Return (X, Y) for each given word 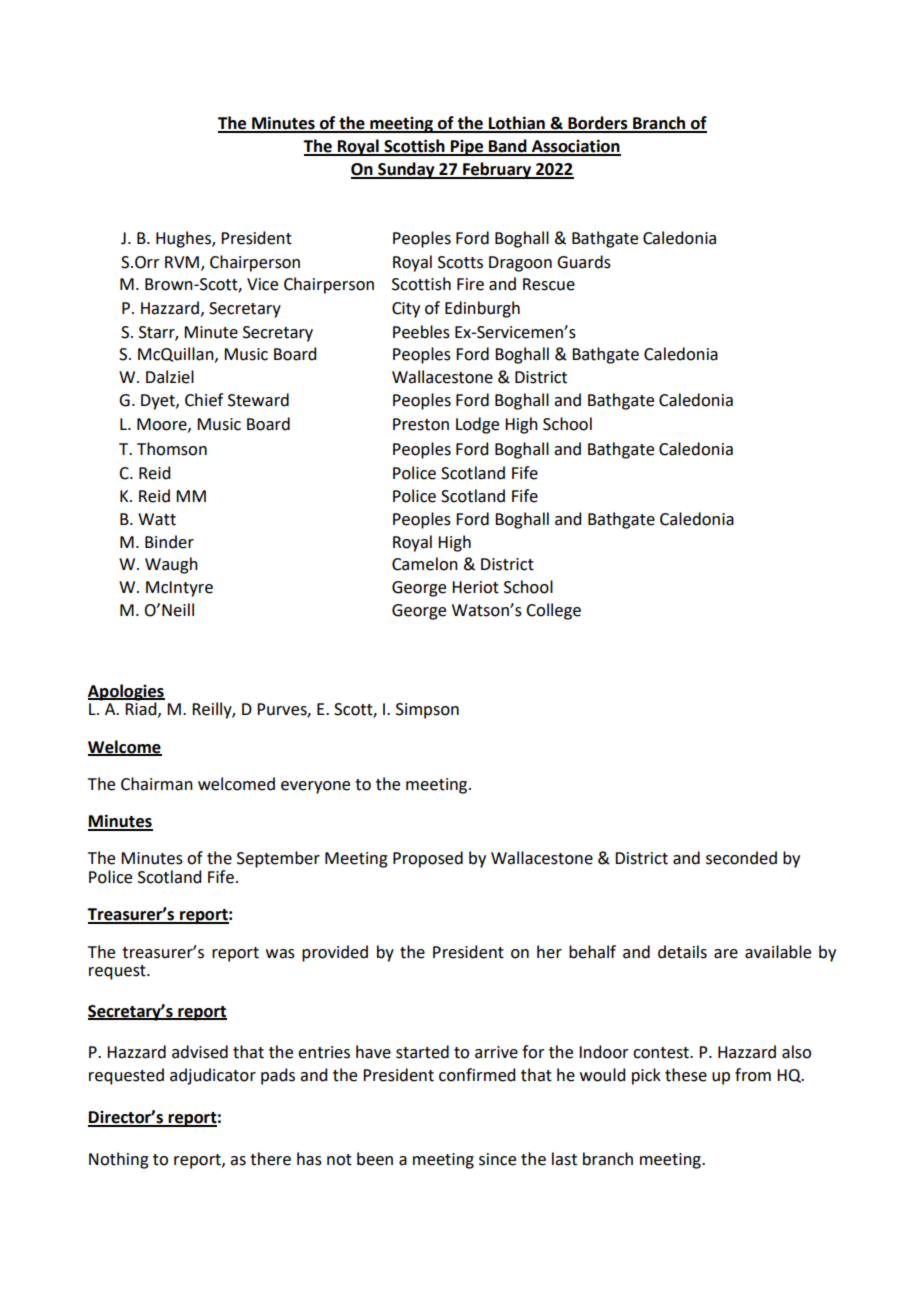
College (553, 611)
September (278, 859)
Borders (598, 124)
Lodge (477, 425)
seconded (741, 858)
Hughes (184, 239)
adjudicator (213, 1076)
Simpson (427, 711)
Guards (584, 262)
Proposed (428, 859)
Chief (204, 400)
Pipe (467, 148)
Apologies (126, 692)
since (497, 1159)
